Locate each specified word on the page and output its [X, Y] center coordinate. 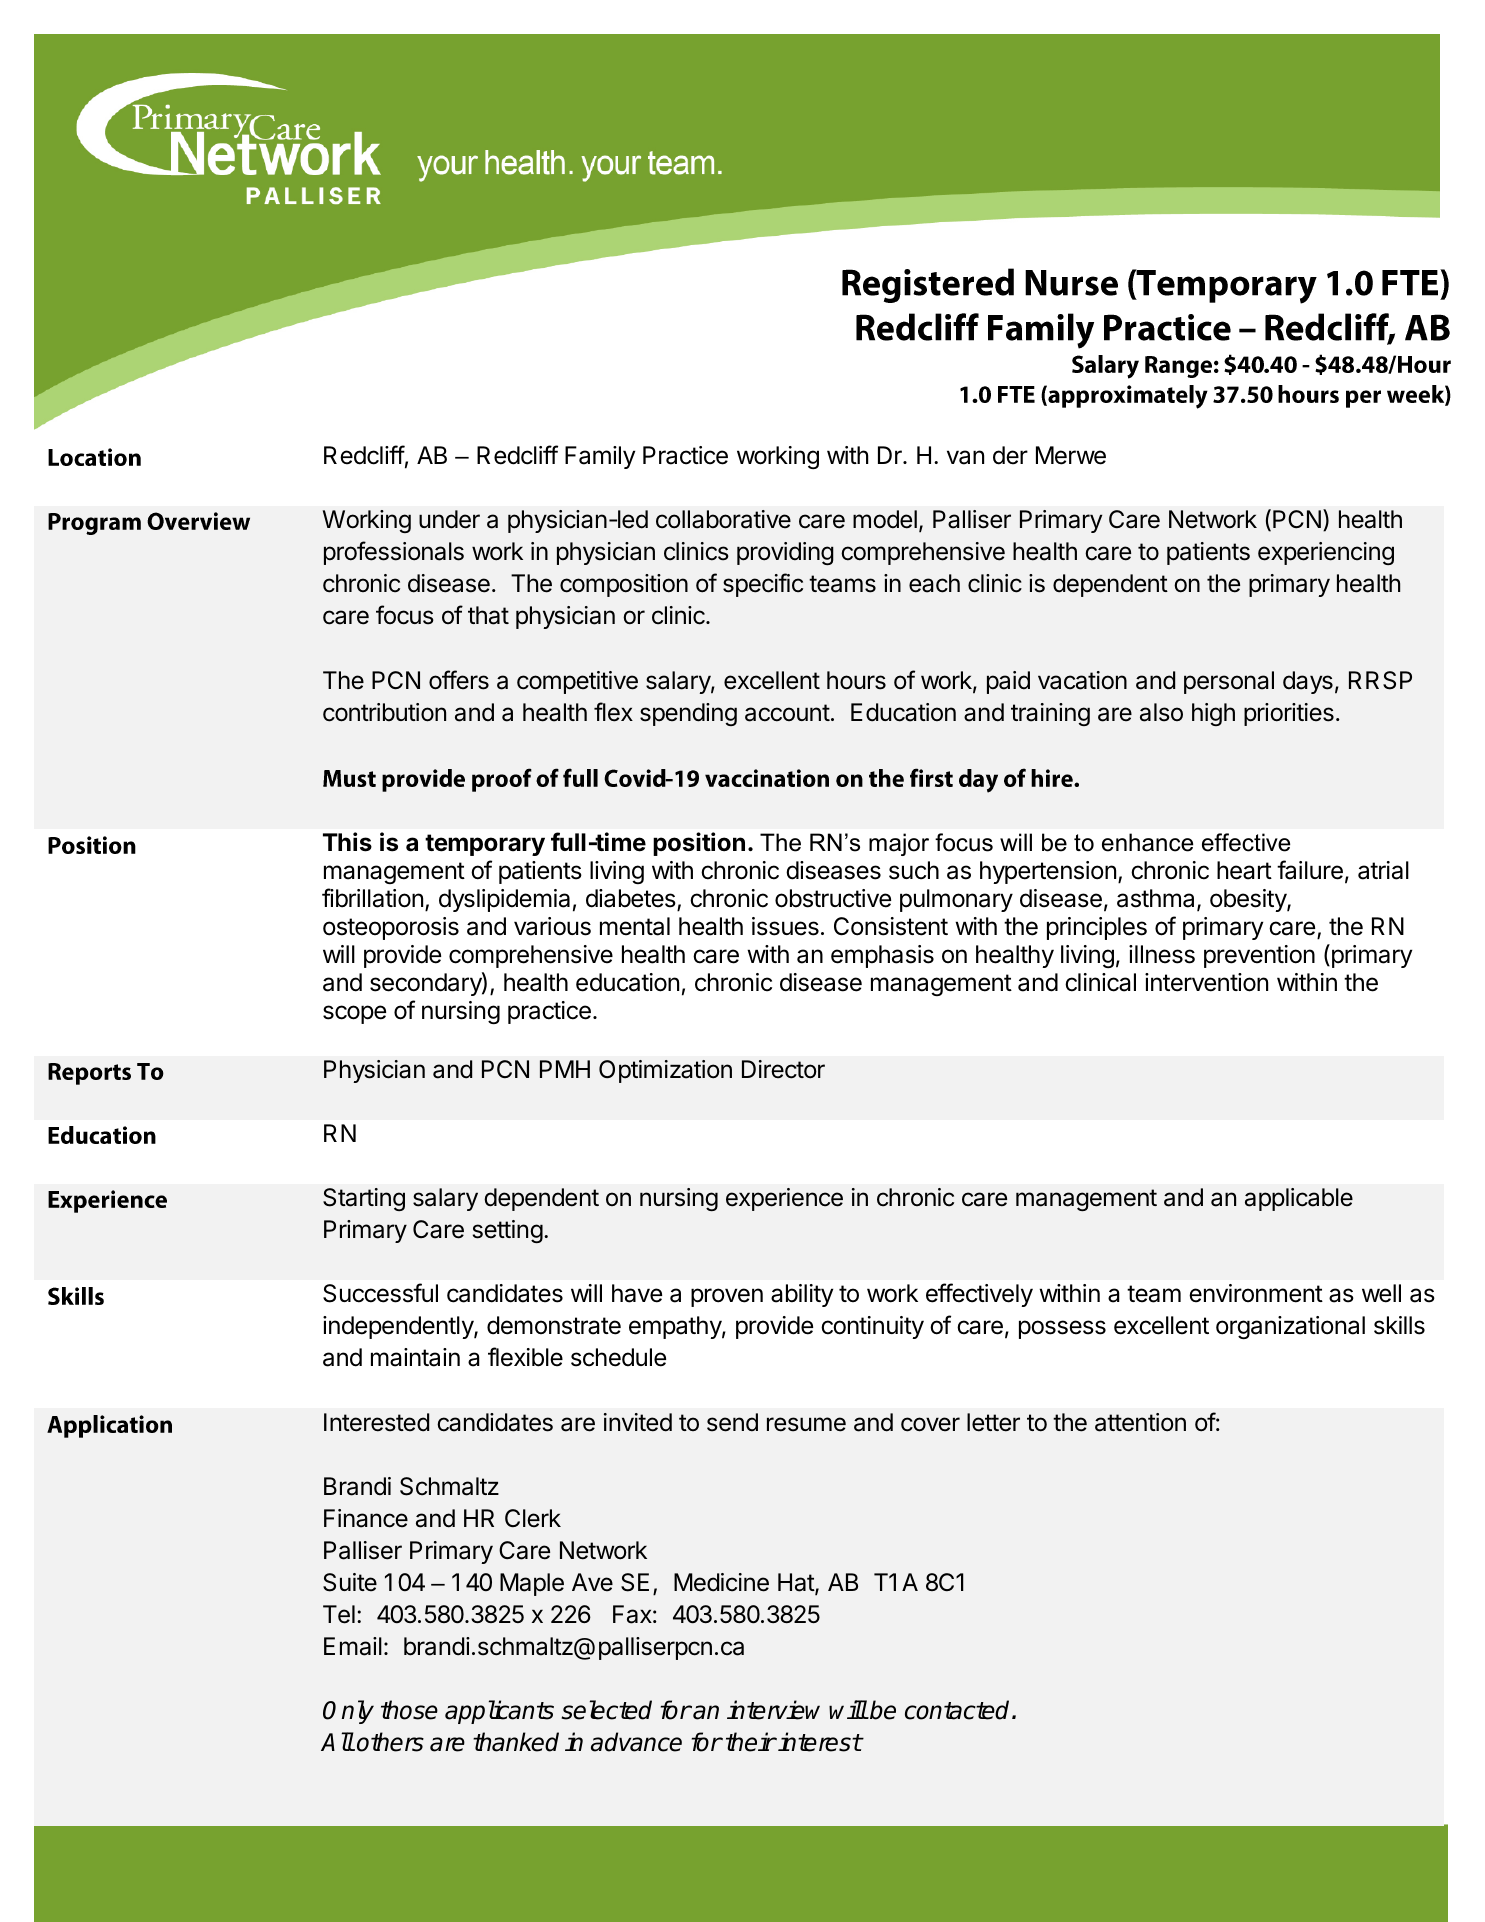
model [885, 519]
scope [354, 1014]
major [899, 844]
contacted [959, 1710]
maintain [415, 1357]
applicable [1299, 1199]
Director [783, 1069]
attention [1140, 1422]
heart [1244, 870]
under [449, 519]
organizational [1290, 1327]
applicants [499, 1712]
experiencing [1326, 553]
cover [930, 1424]
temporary [485, 845]
